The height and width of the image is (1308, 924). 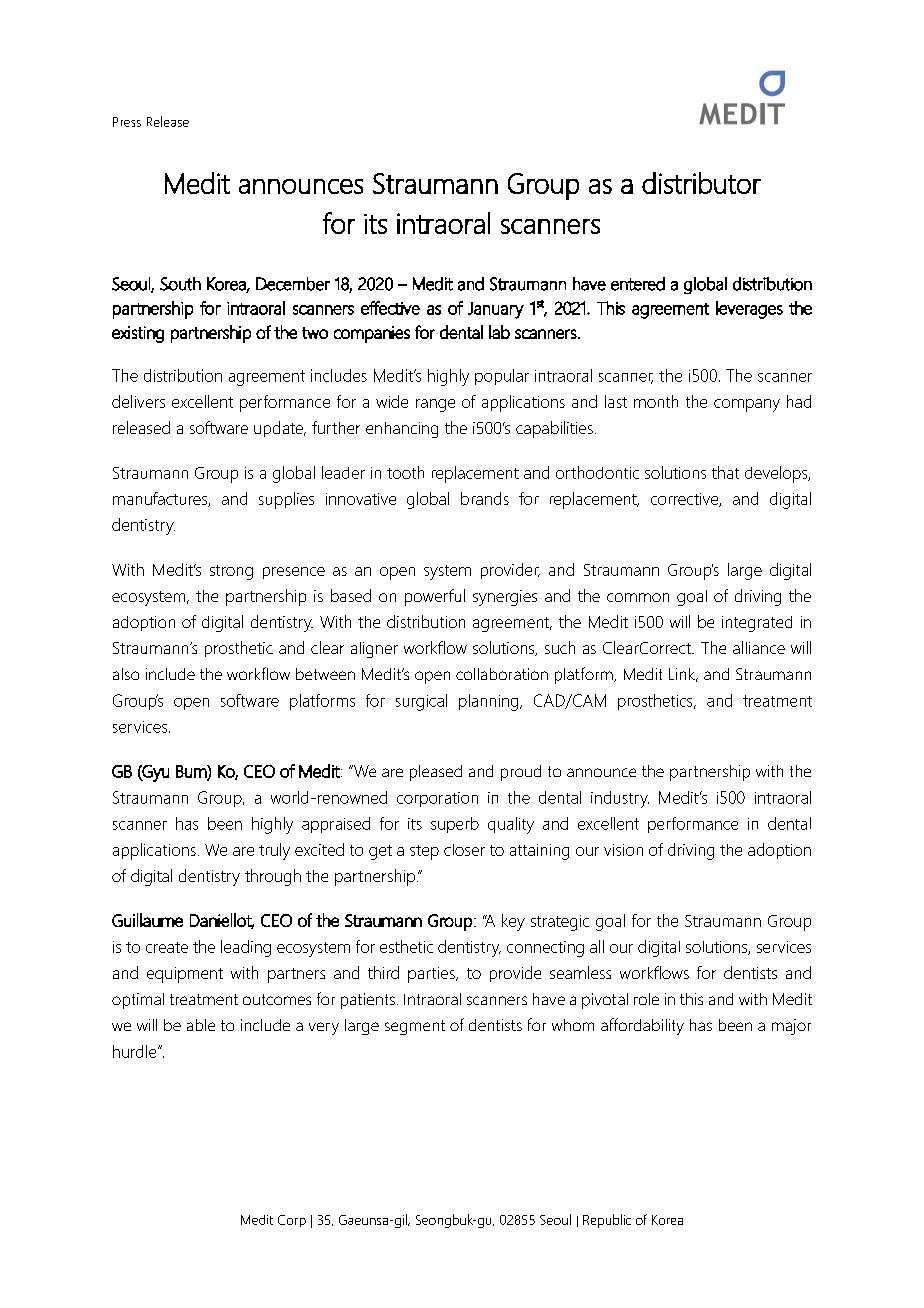 What do you see at coordinates (701, 183) in the image?
I see `distributor` at bounding box center [701, 183].
